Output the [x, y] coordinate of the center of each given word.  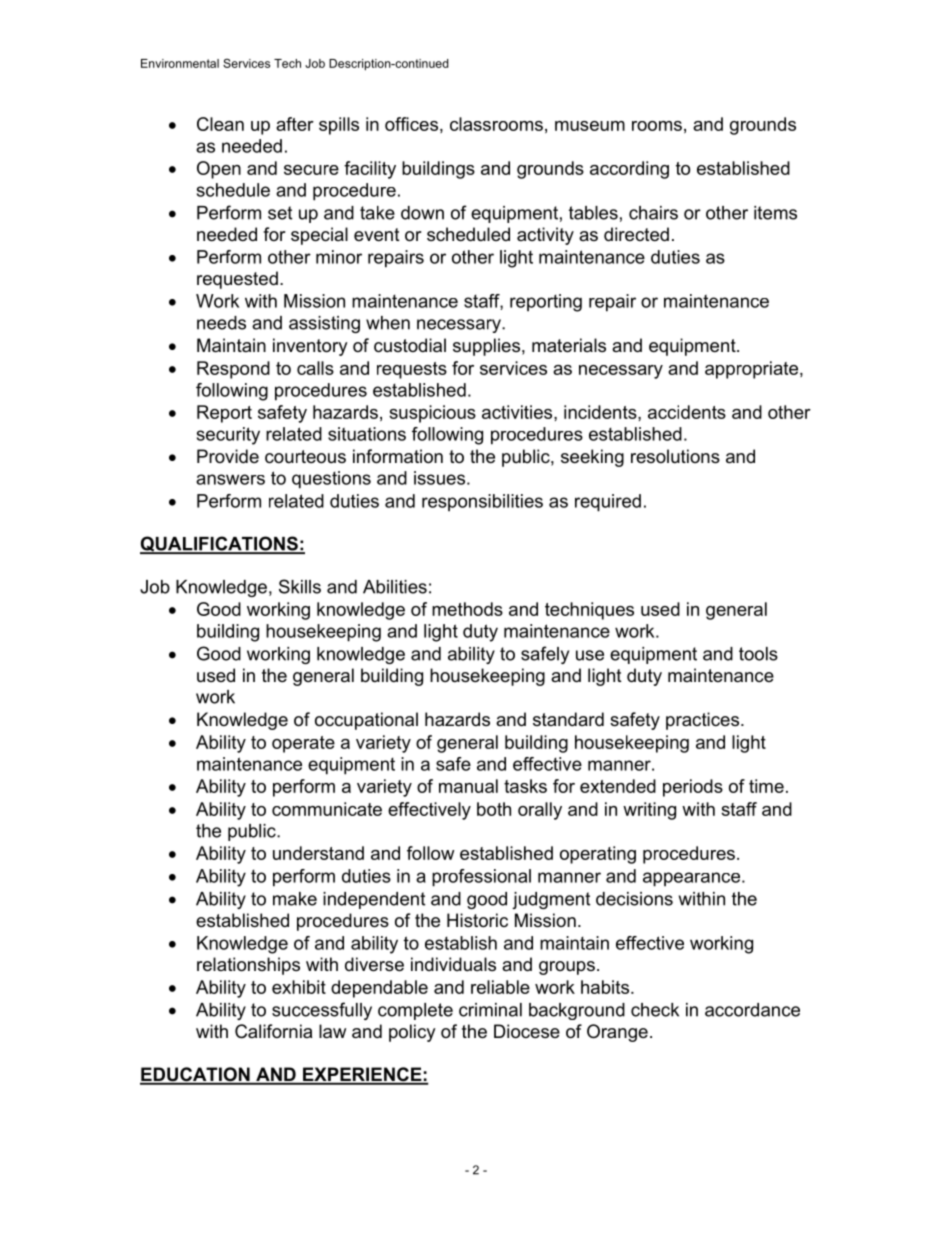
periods [693, 788]
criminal [490, 1010]
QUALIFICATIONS [220, 545]
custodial [410, 345]
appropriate [753, 370]
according [629, 170]
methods [467, 609]
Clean [220, 124]
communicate [327, 809]
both [494, 809]
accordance [752, 1010]
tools [758, 654]
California [273, 1031]
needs [221, 323]
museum [590, 126]
